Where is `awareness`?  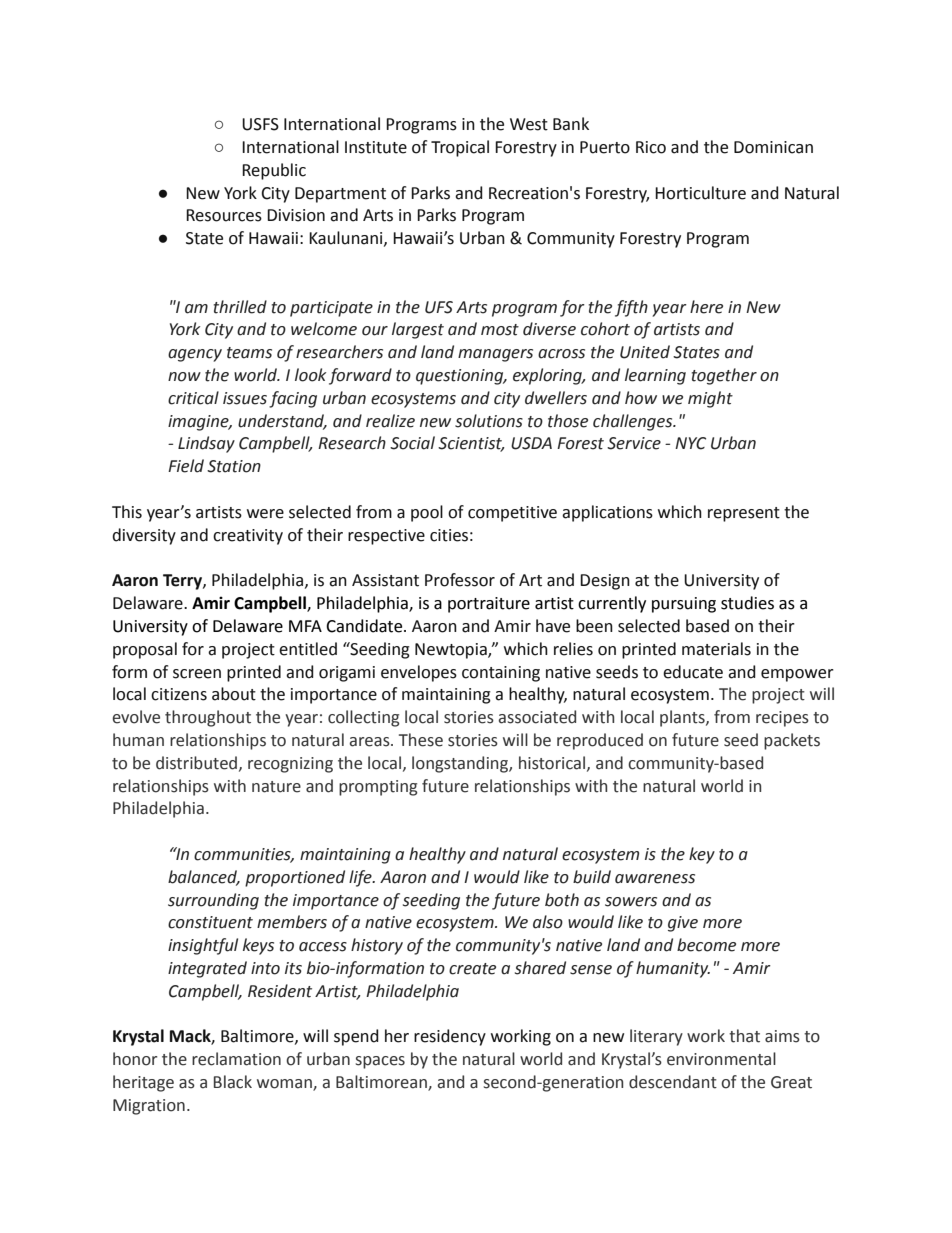 awareness is located at coordinates (655, 879).
